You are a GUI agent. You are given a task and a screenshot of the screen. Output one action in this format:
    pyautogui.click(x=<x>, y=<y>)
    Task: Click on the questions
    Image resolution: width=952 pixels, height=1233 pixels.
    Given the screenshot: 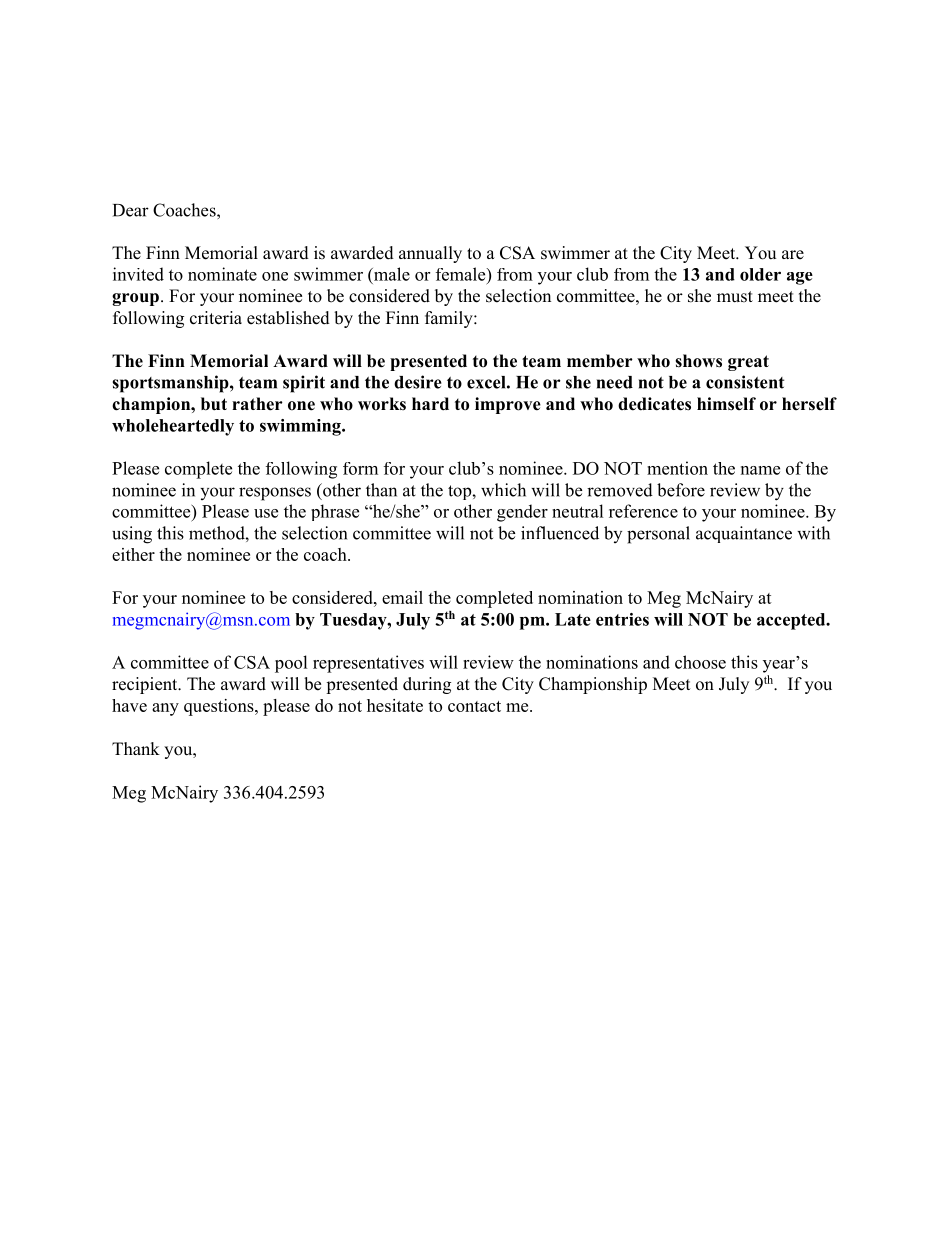 What is the action you would take?
    pyautogui.click(x=220, y=707)
